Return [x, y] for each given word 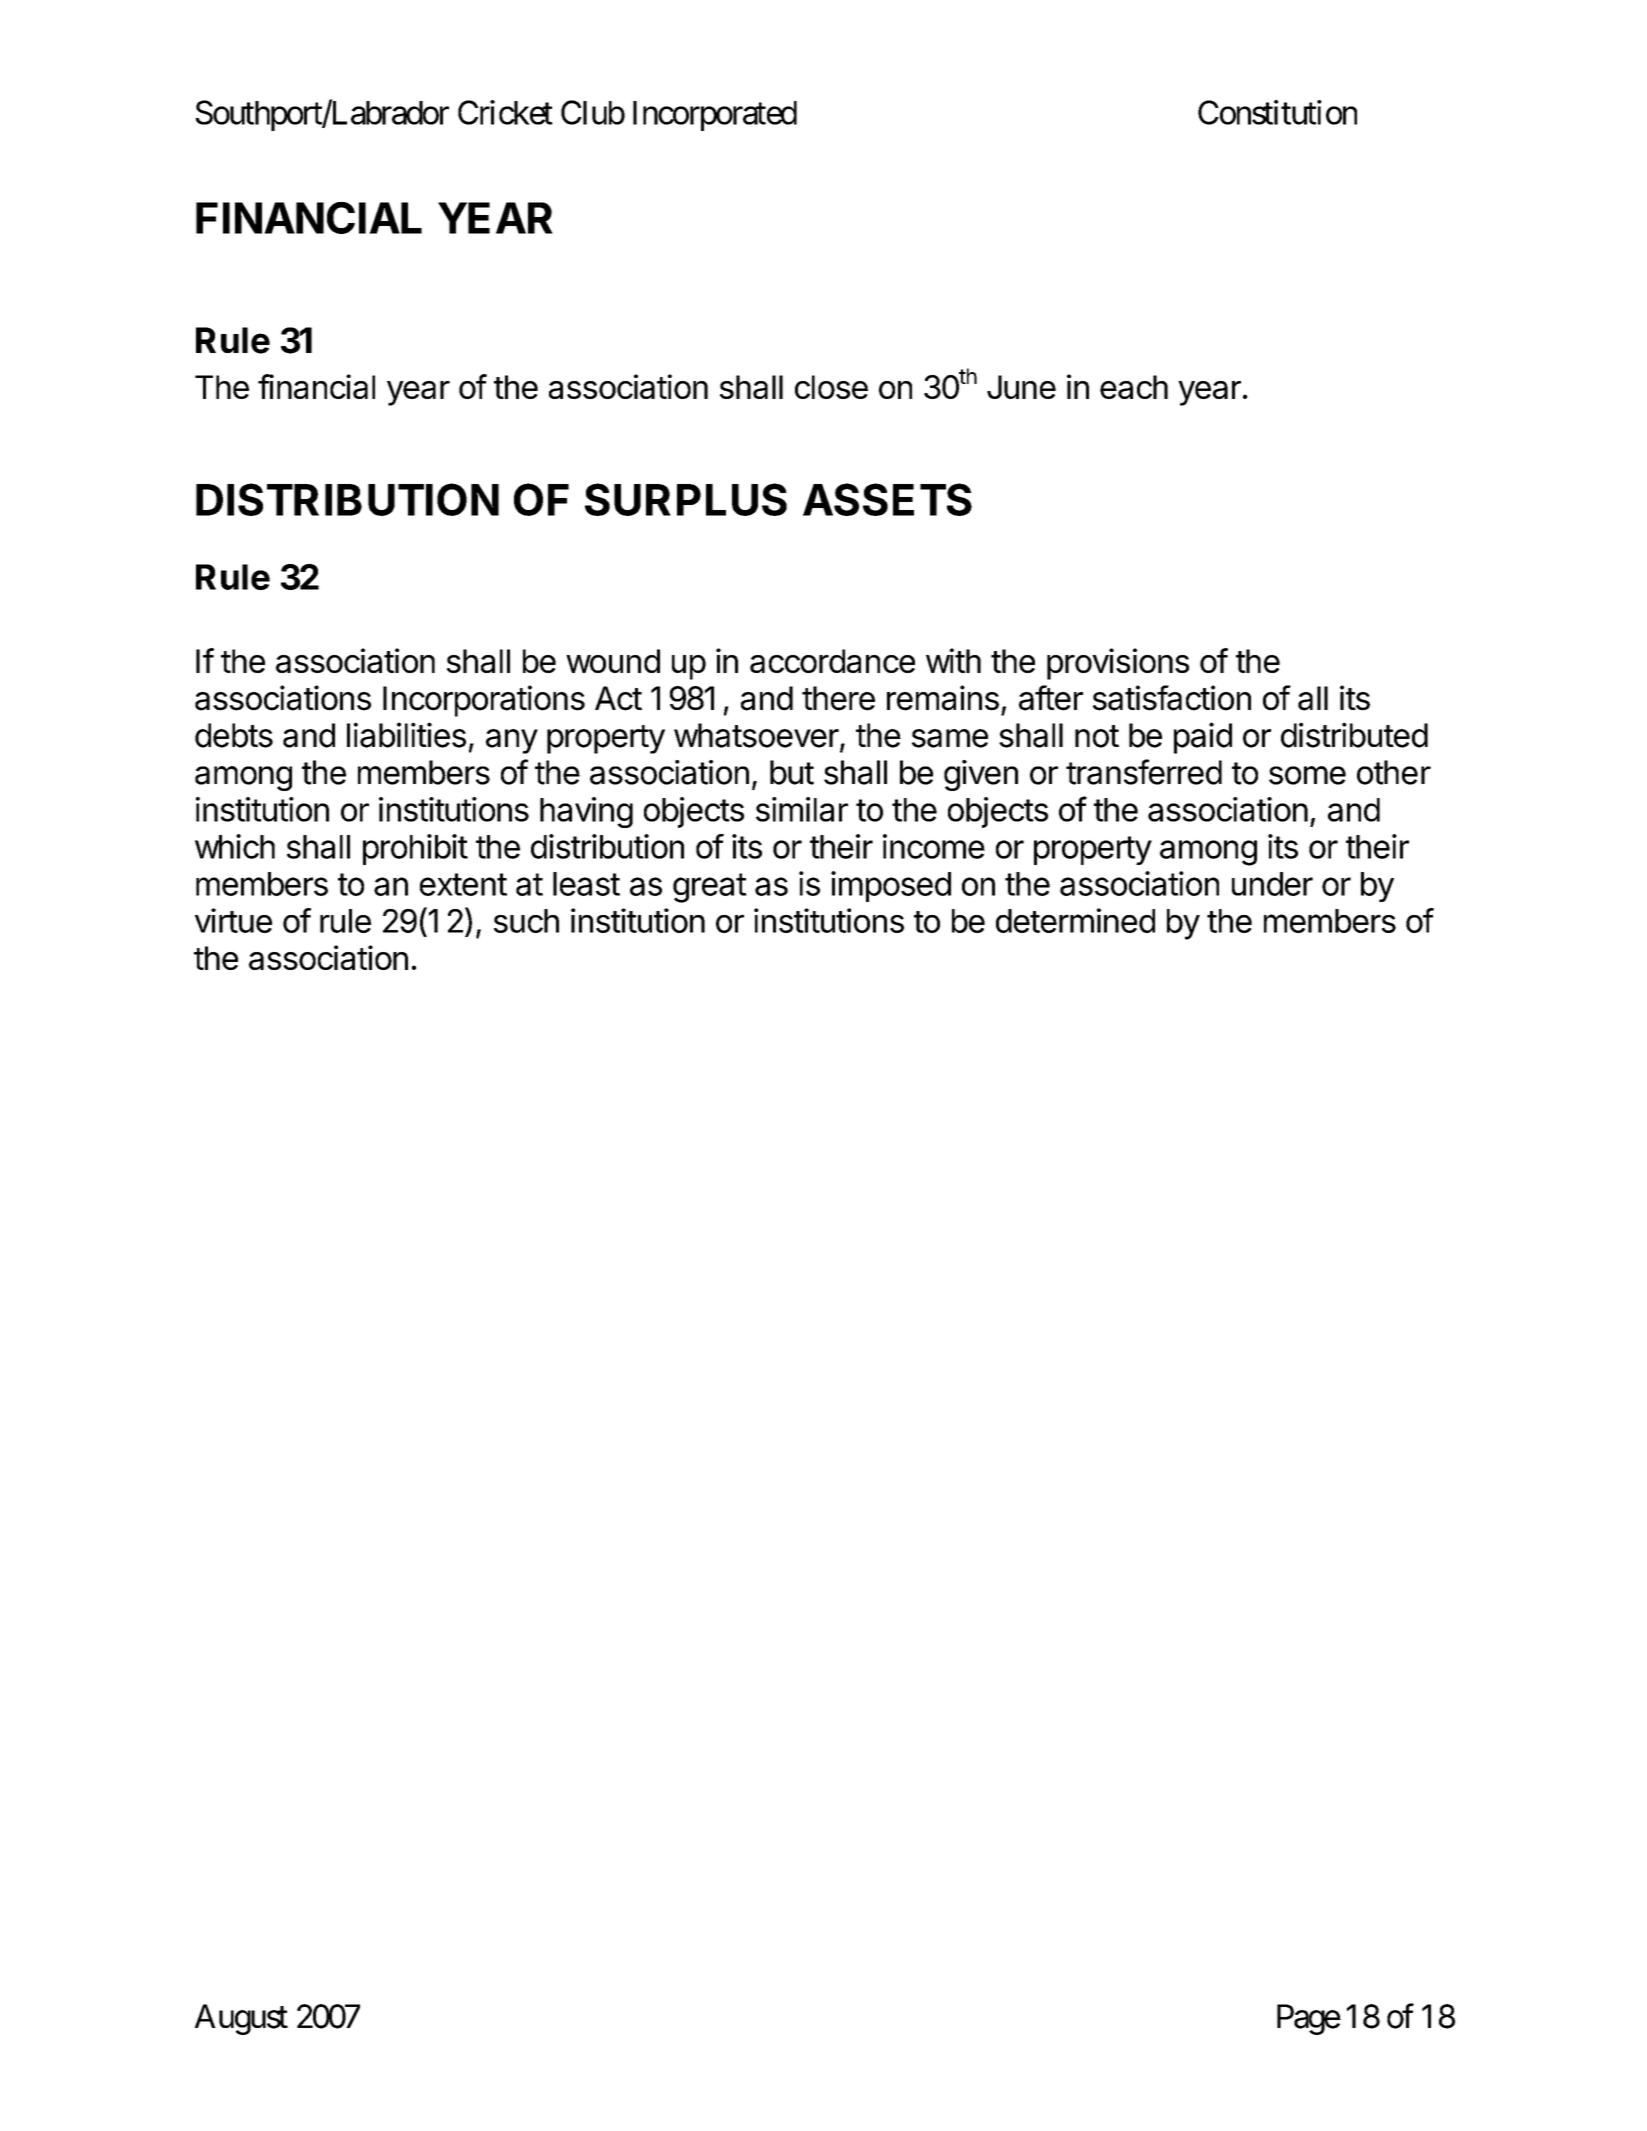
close [831, 387]
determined [1075, 920]
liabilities [406, 735]
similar [802, 809]
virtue [233, 920]
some [1307, 775]
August [241, 2019]
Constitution [1277, 112]
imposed [891, 886]
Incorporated [715, 116]
